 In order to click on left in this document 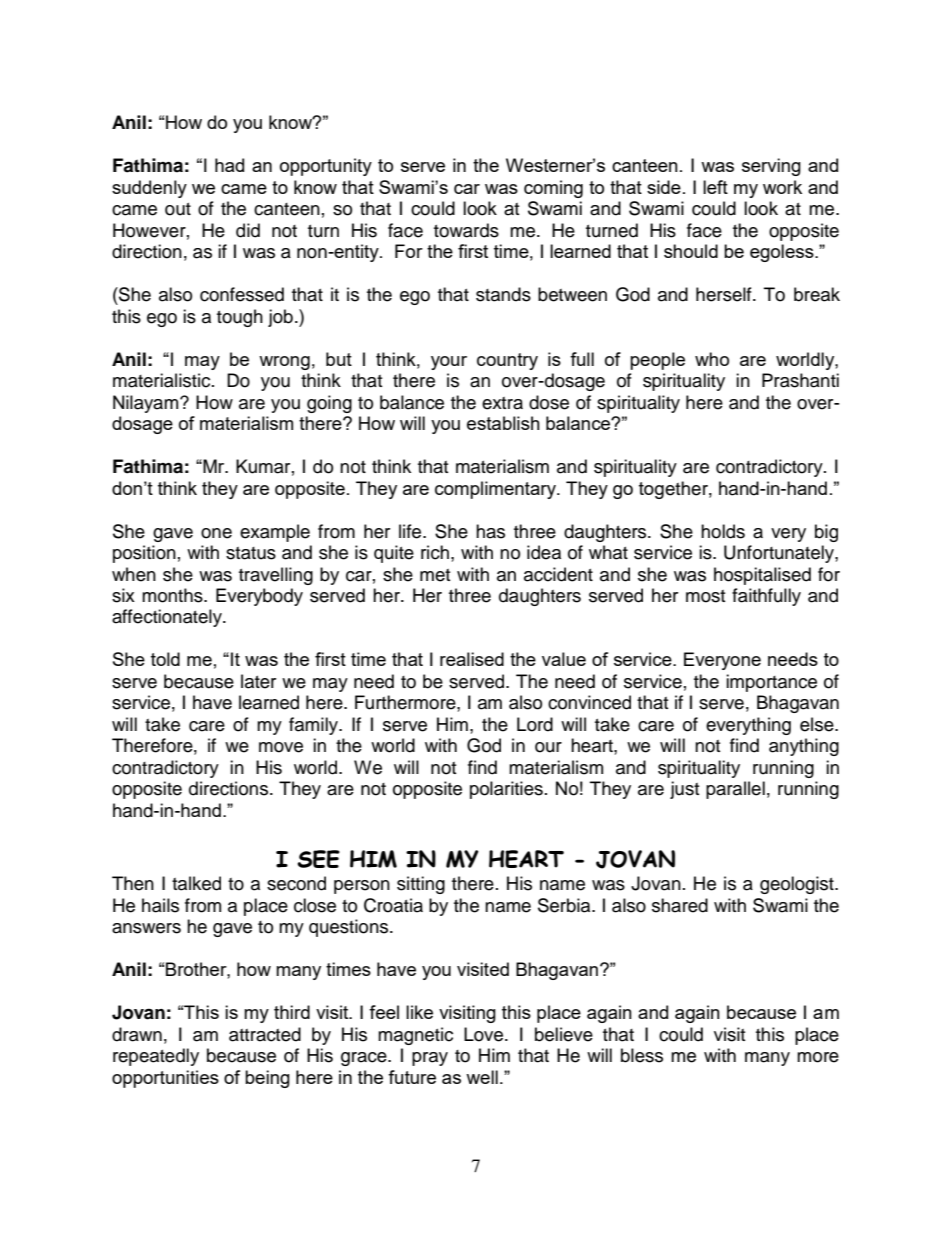, I will do `click(715, 187)`.
